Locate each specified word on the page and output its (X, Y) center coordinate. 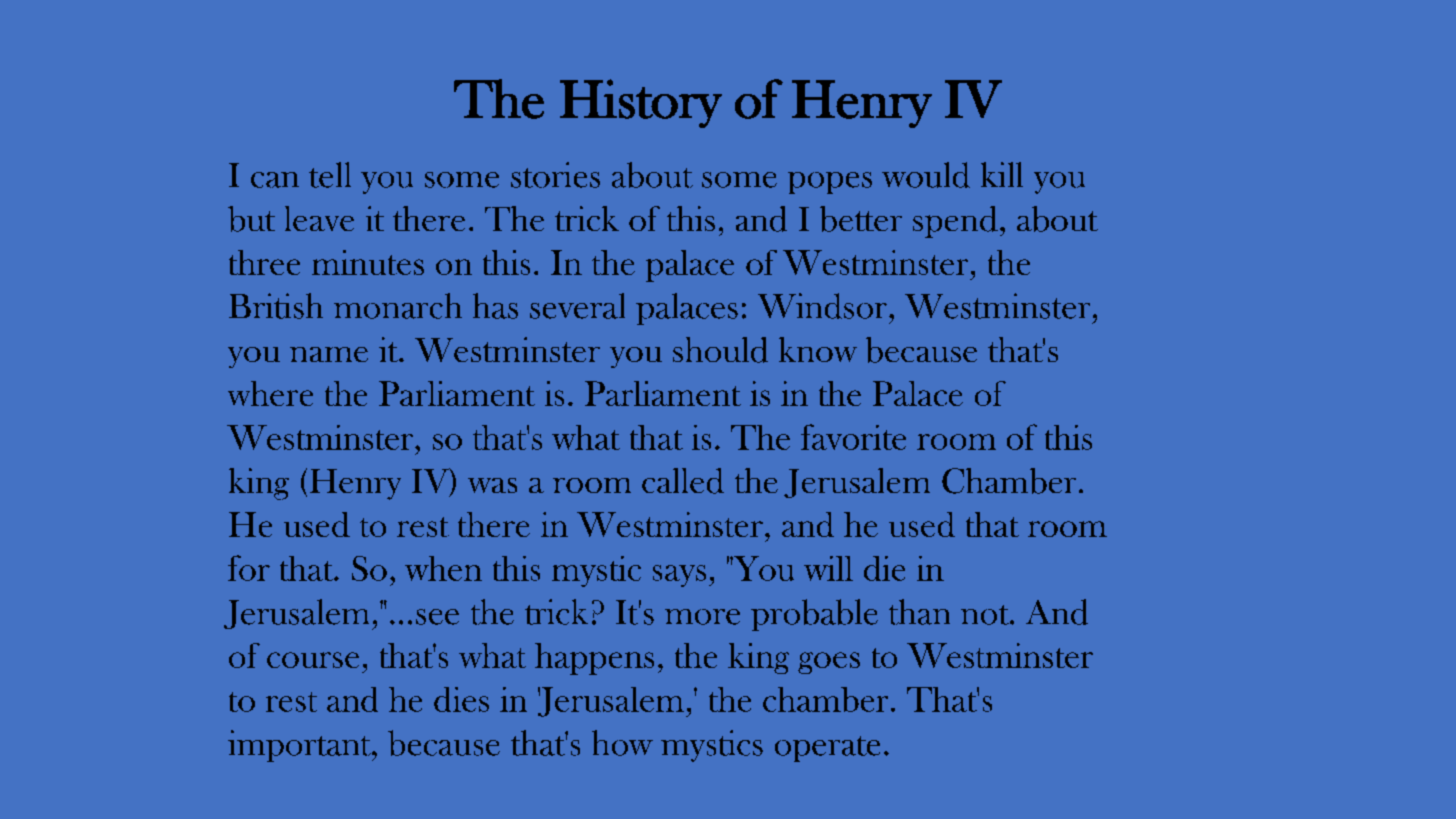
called (683, 481)
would (926, 175)
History (641, 103)
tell (330, 175)
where (270, 393)
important (300, 746)
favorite (853, 437)
